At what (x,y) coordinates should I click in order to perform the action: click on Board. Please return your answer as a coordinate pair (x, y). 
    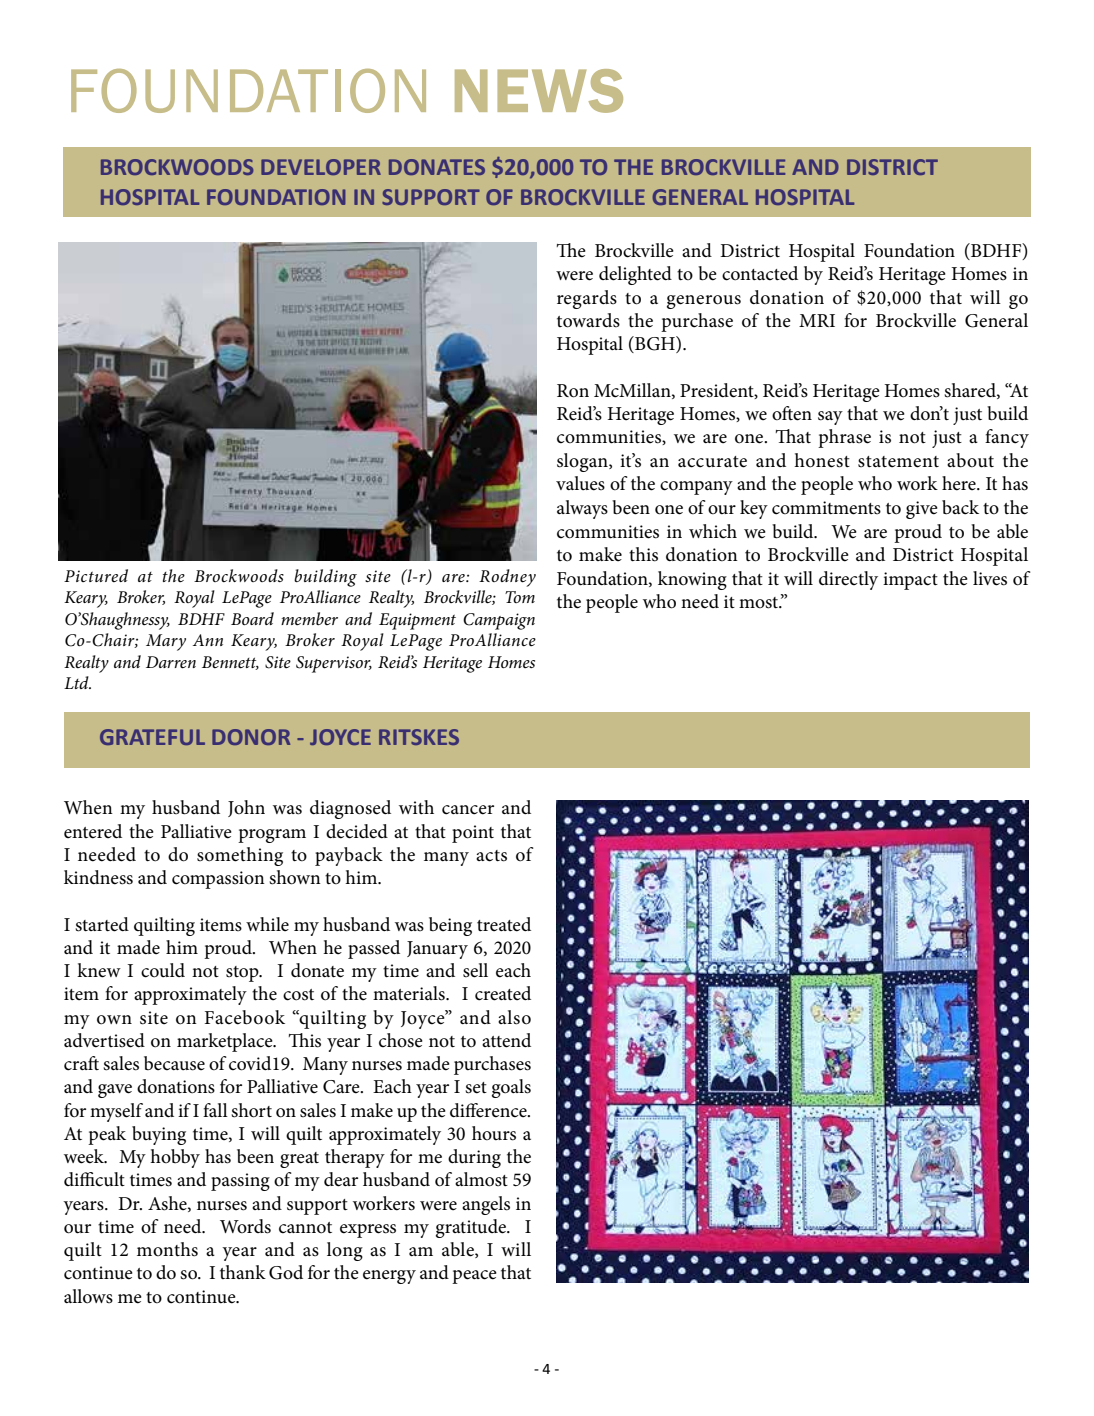
    Looking at the image, I should click on (252, 618).
